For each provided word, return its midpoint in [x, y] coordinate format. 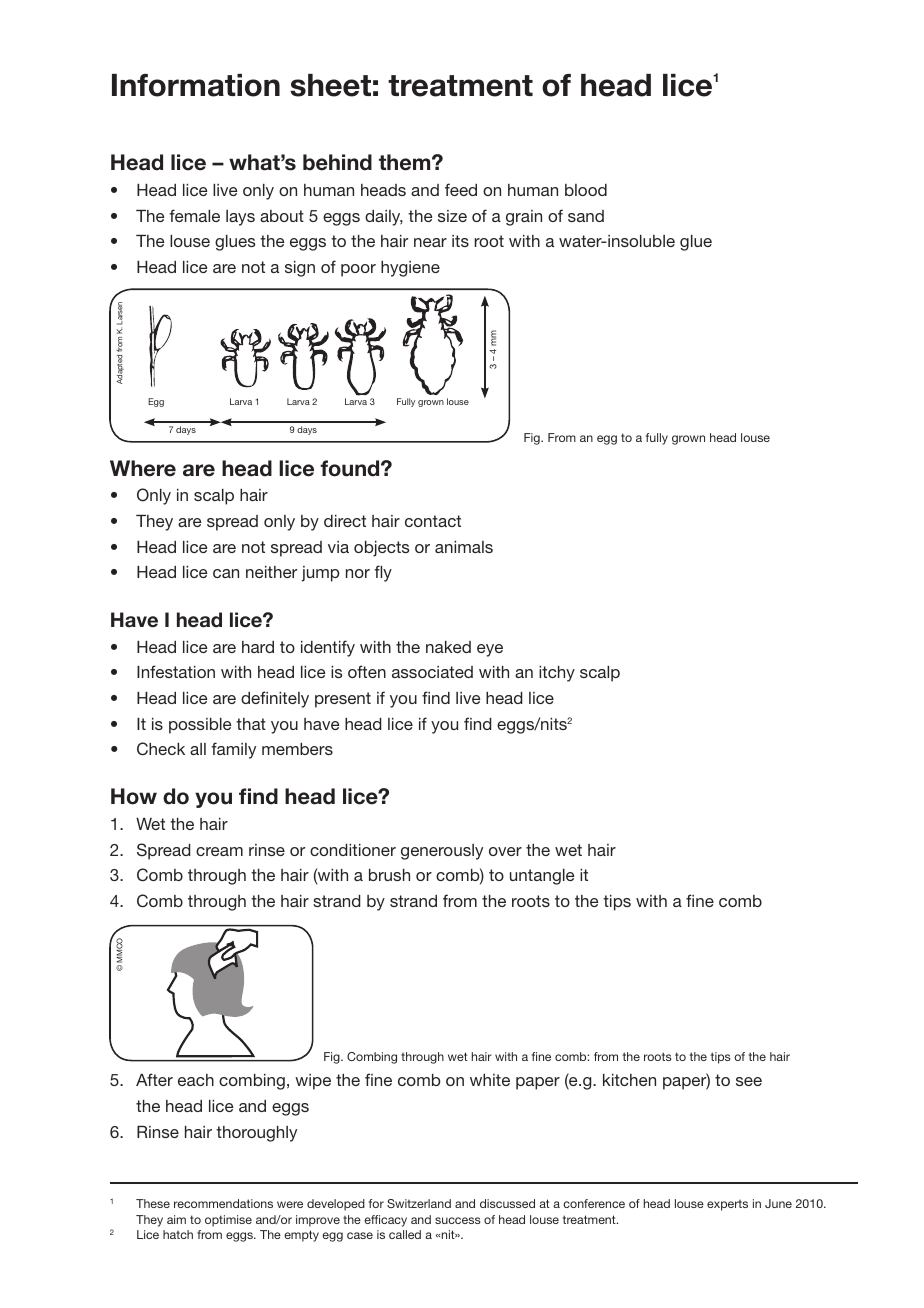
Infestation [176, 671]
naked [448, 647]
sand [586, 216]
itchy [557, 674]
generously [442, 852]
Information [196, 85]
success [458, 1220]
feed [461, 189]
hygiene [410, 269]
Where [143, 468]
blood [586, 190]
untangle [542, 877]
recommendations [223, 1203]
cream [219, 851]
